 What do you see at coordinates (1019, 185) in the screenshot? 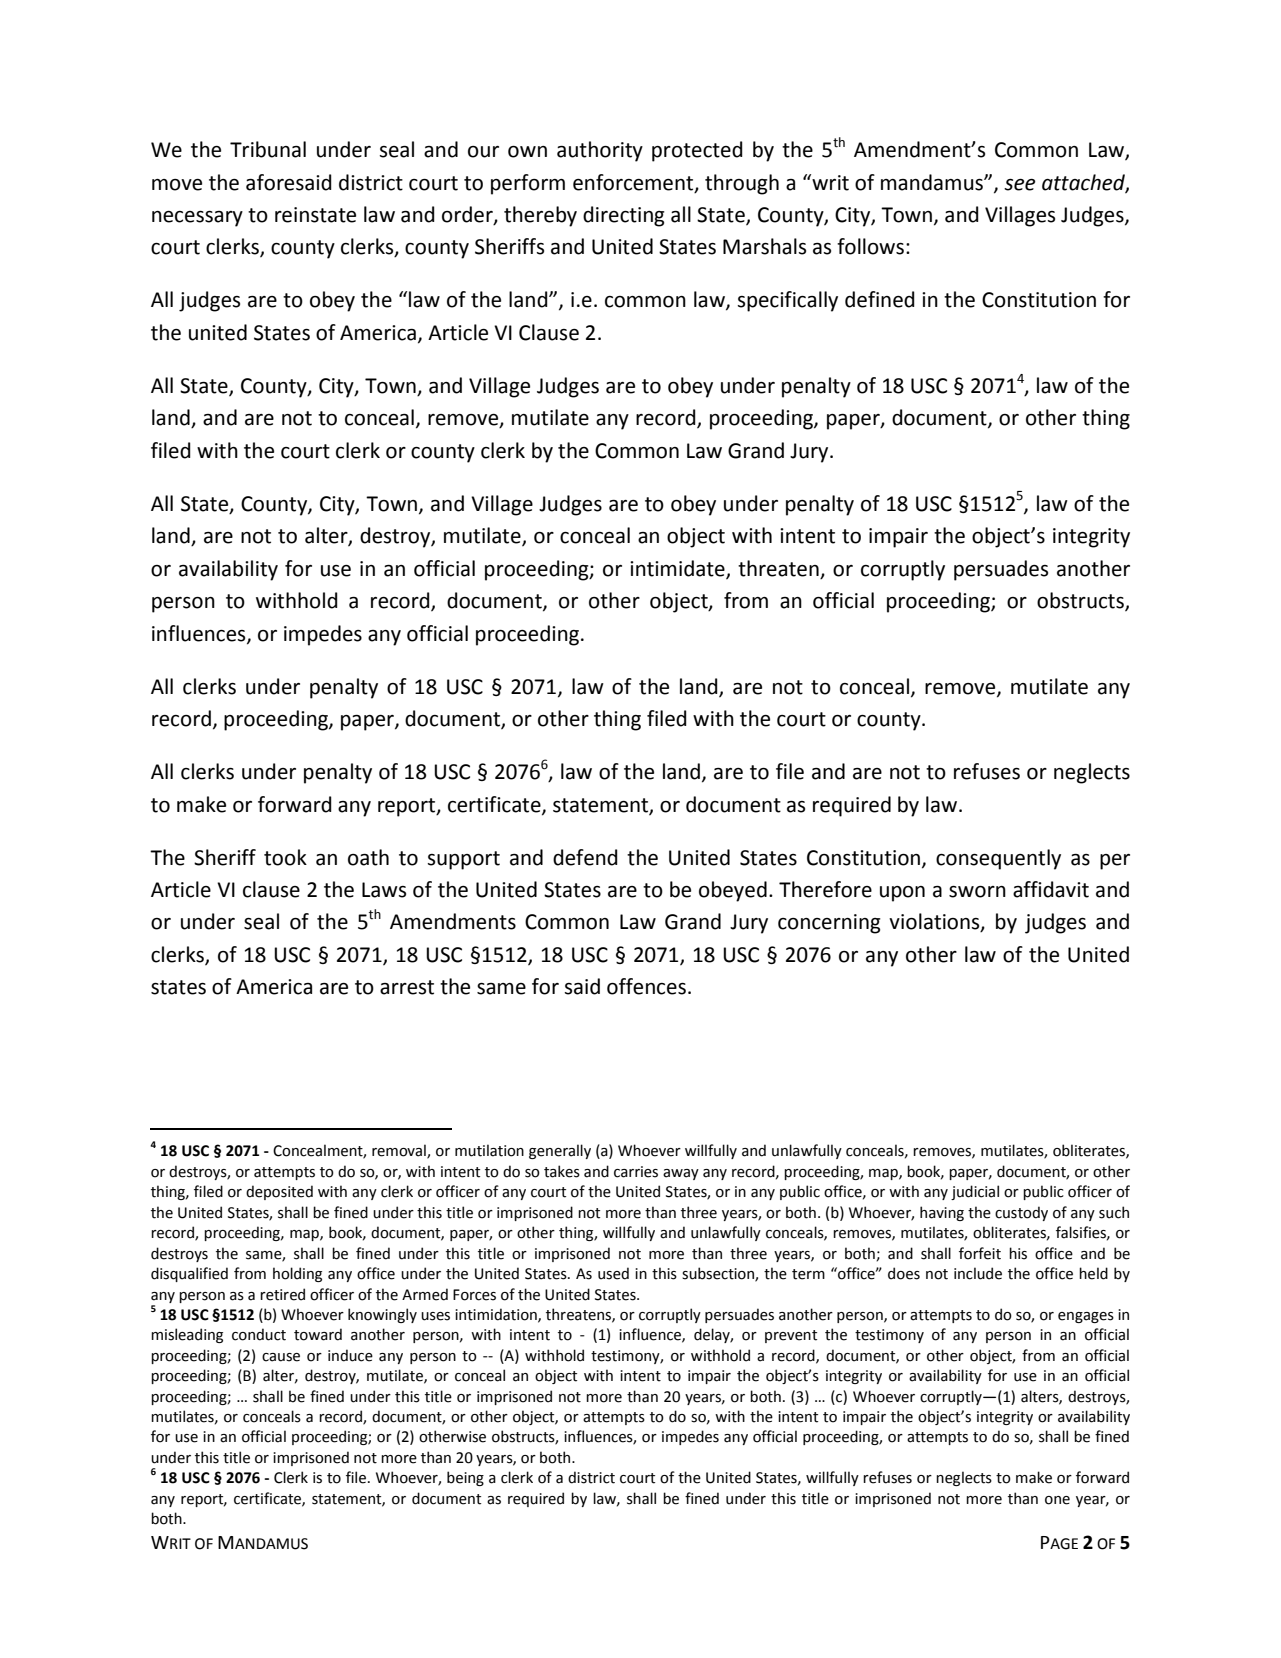
I see `see` at bounding box center [1019, 185].
